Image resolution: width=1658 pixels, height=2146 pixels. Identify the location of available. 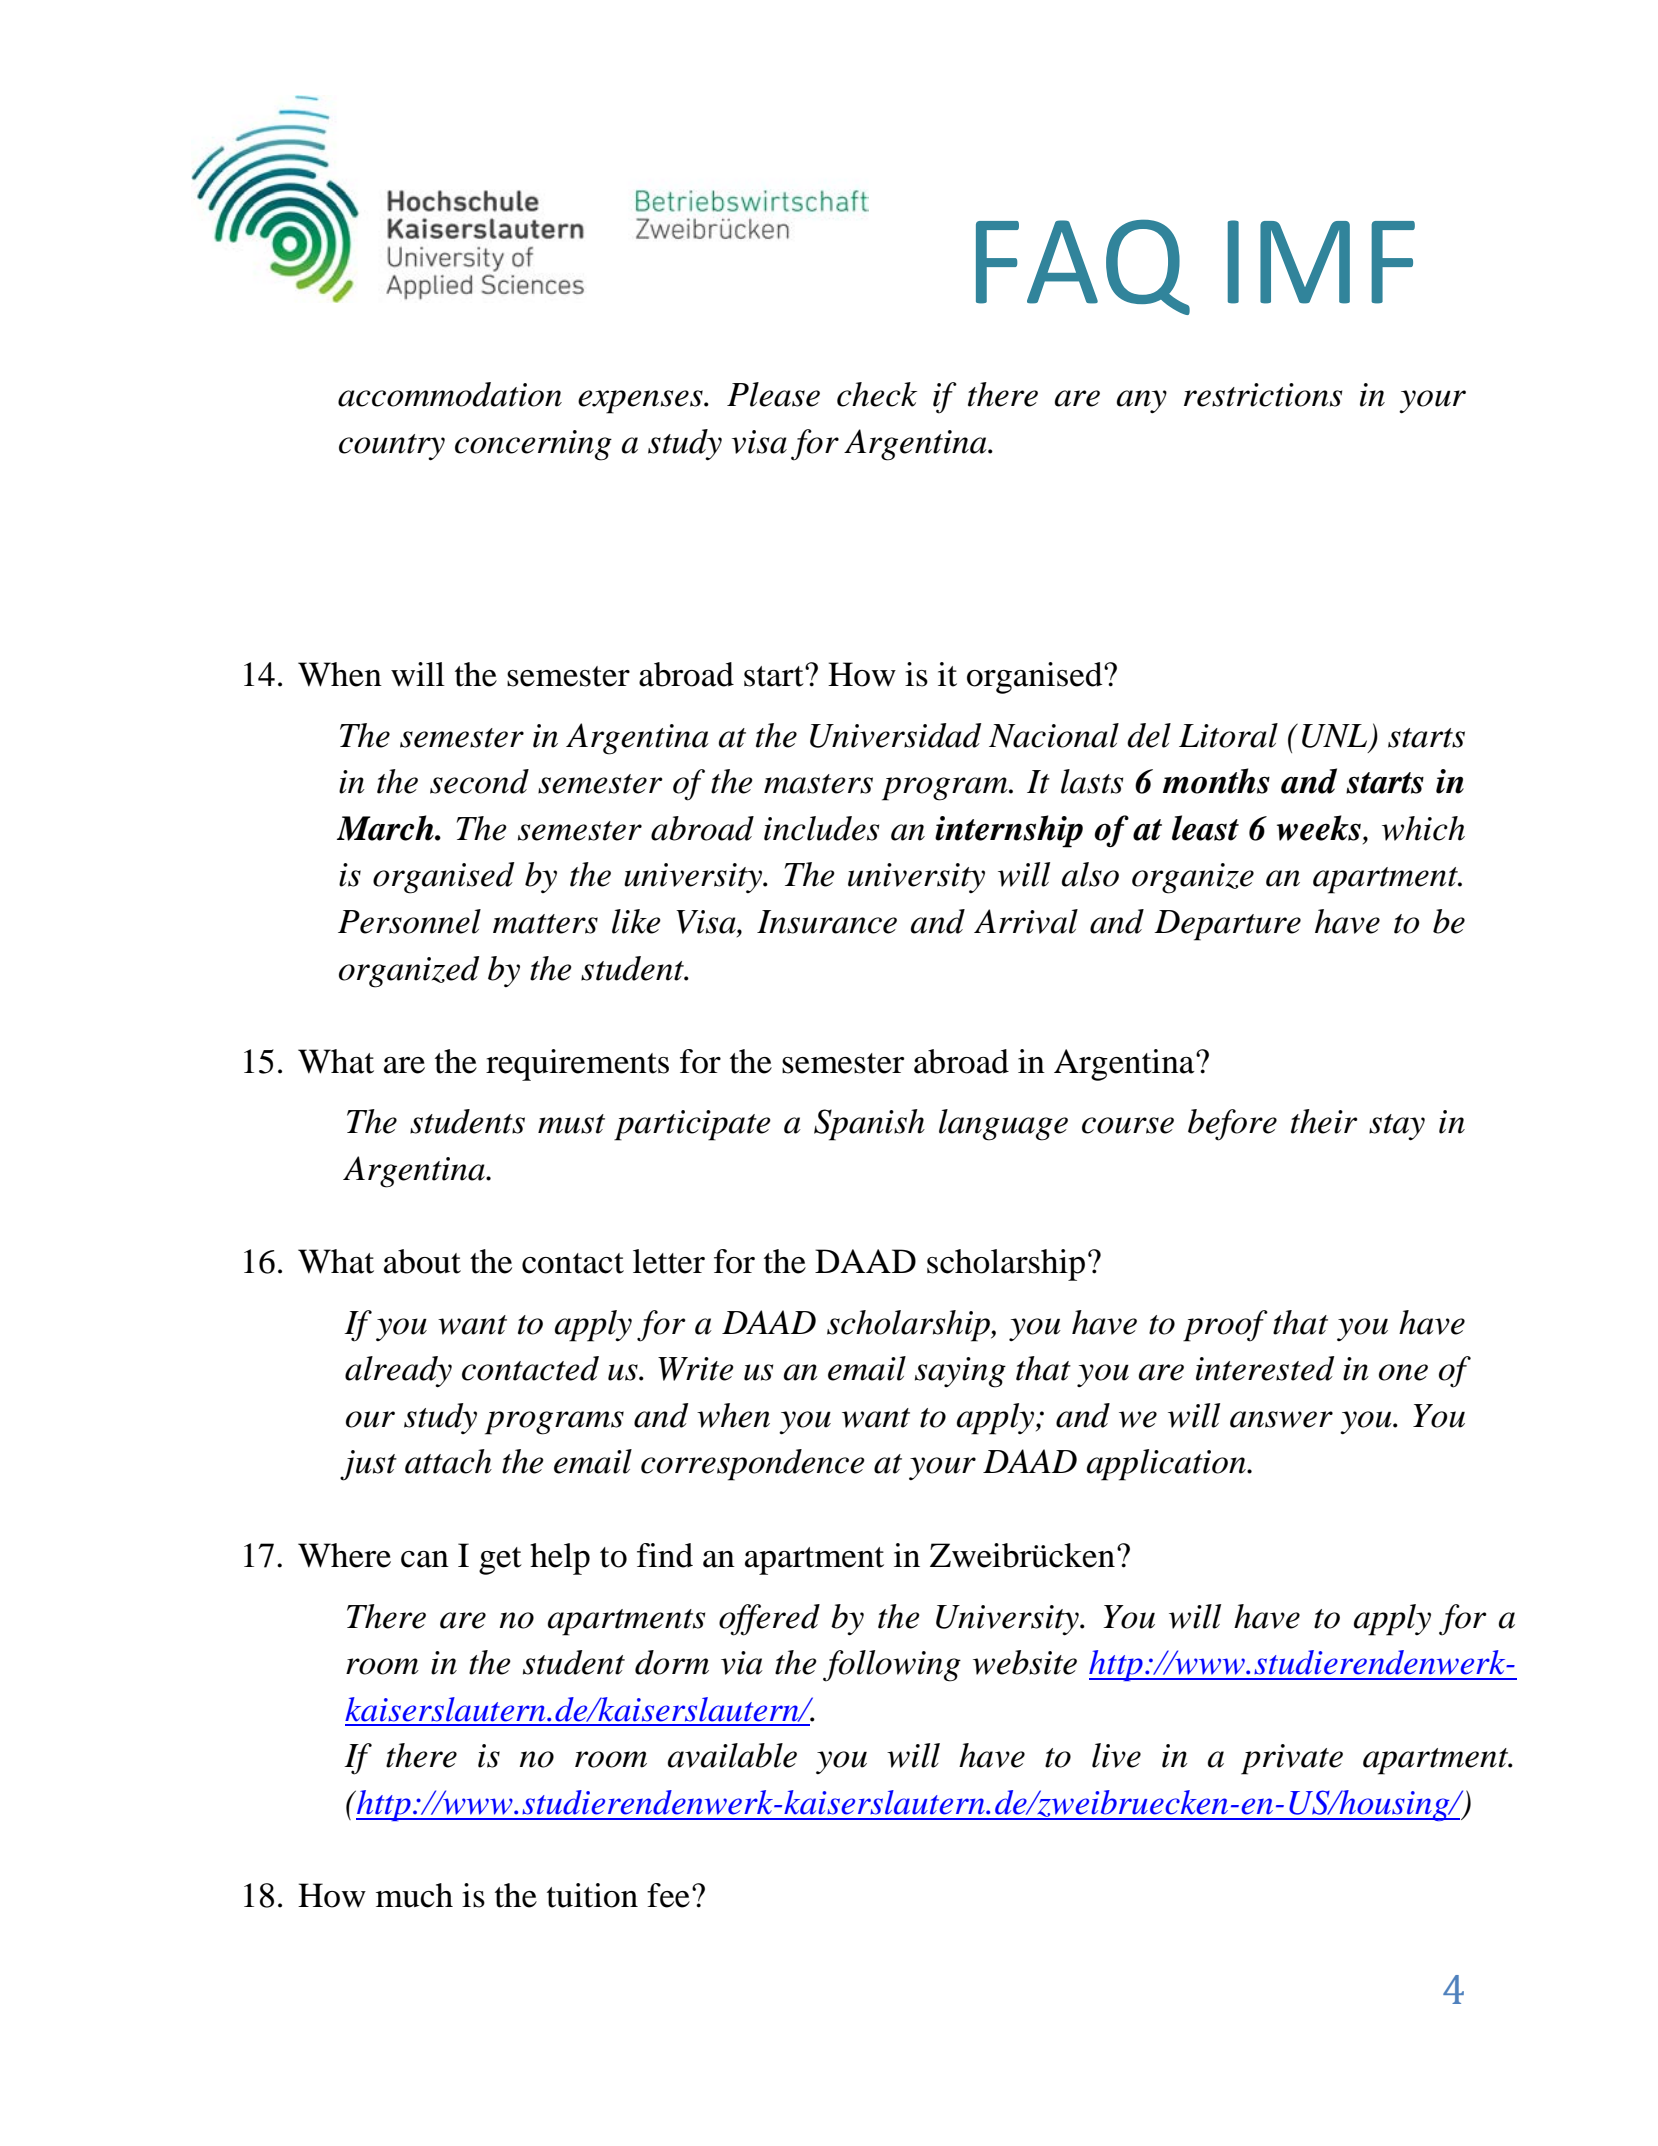
(732, 1755).
